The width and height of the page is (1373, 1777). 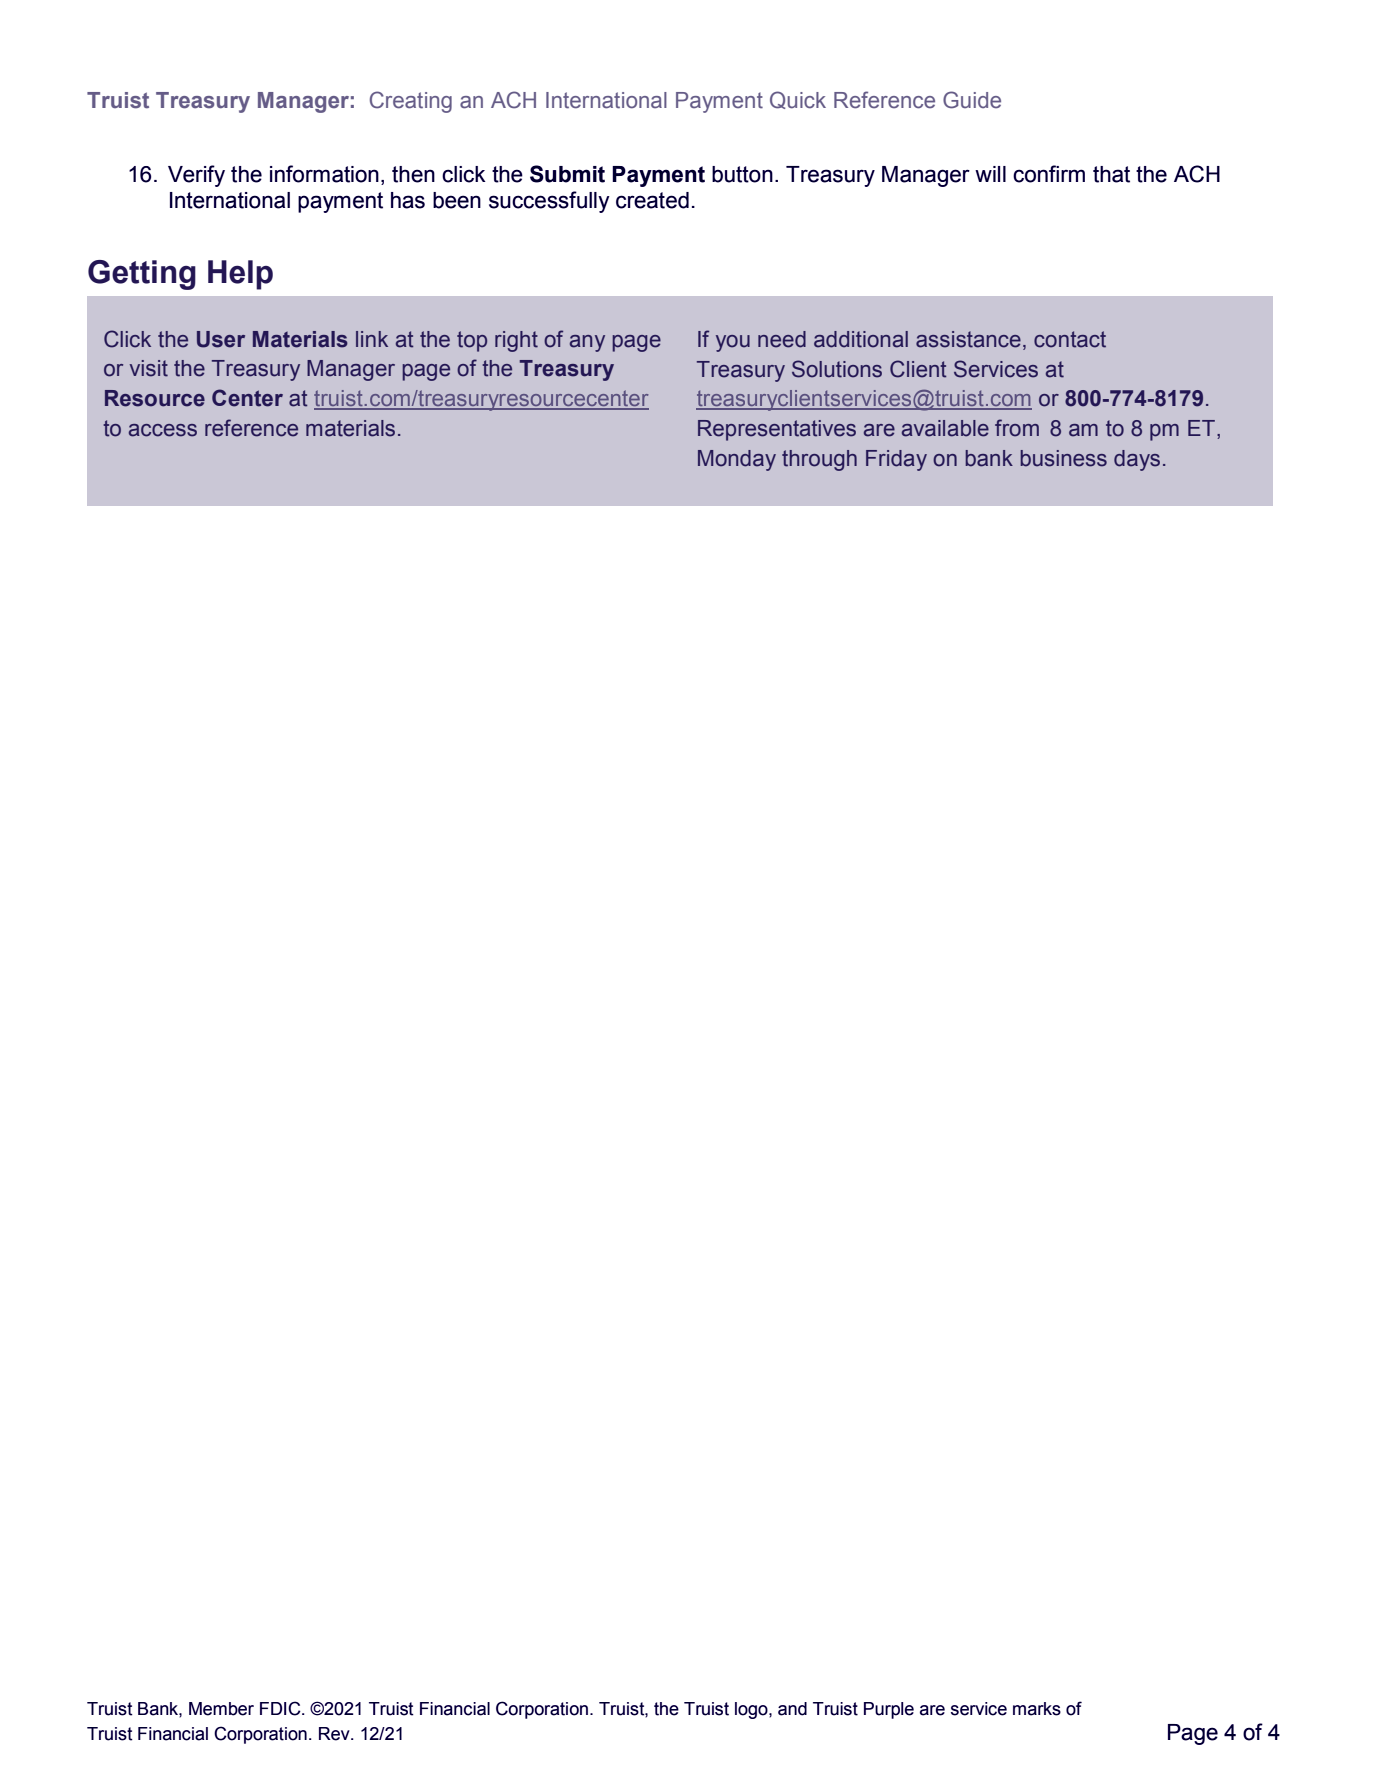 I want to click on FDIC, so click(x=281, y=1708).
